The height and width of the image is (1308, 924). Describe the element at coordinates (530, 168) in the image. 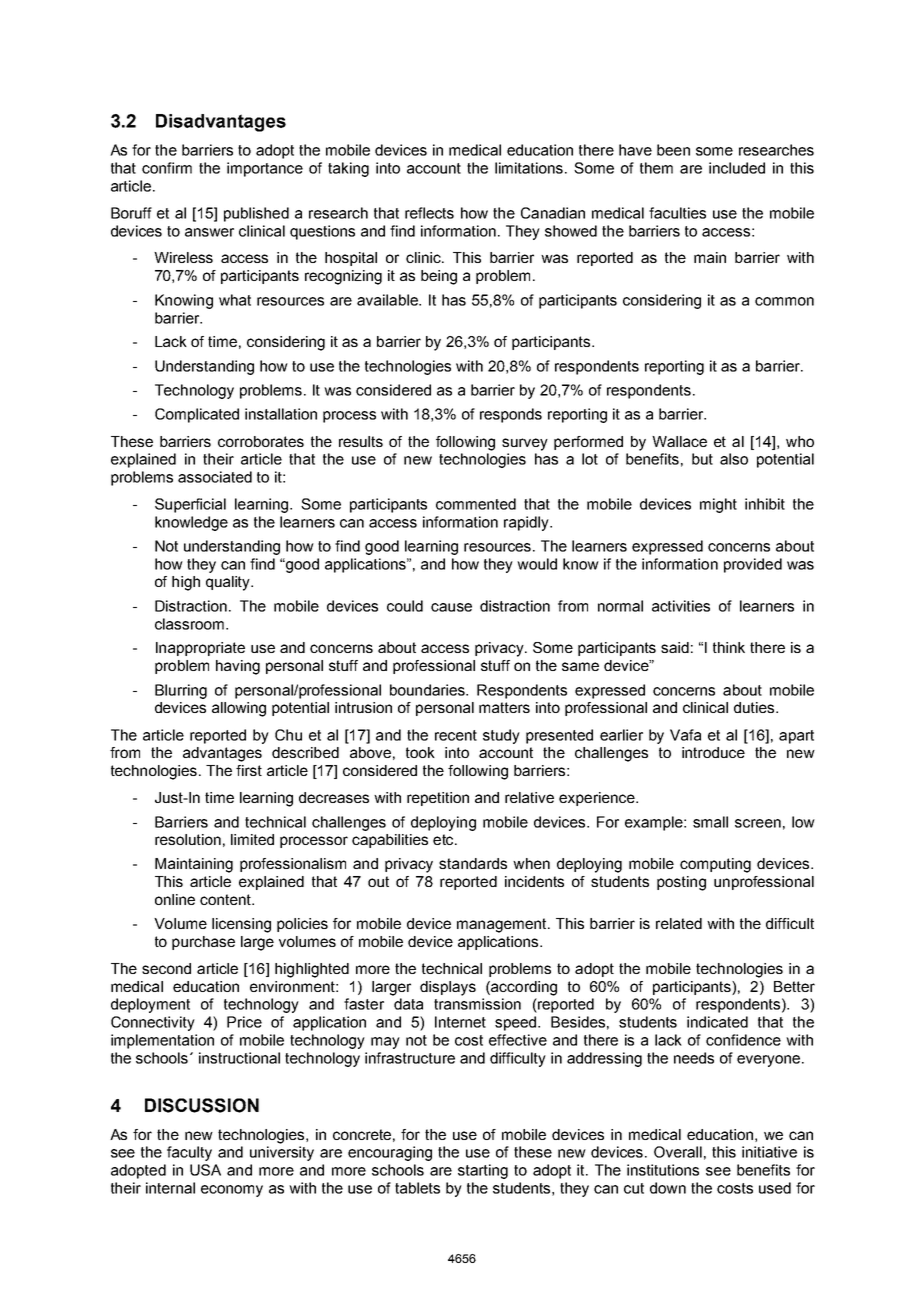

I see `limitations` at that location.
